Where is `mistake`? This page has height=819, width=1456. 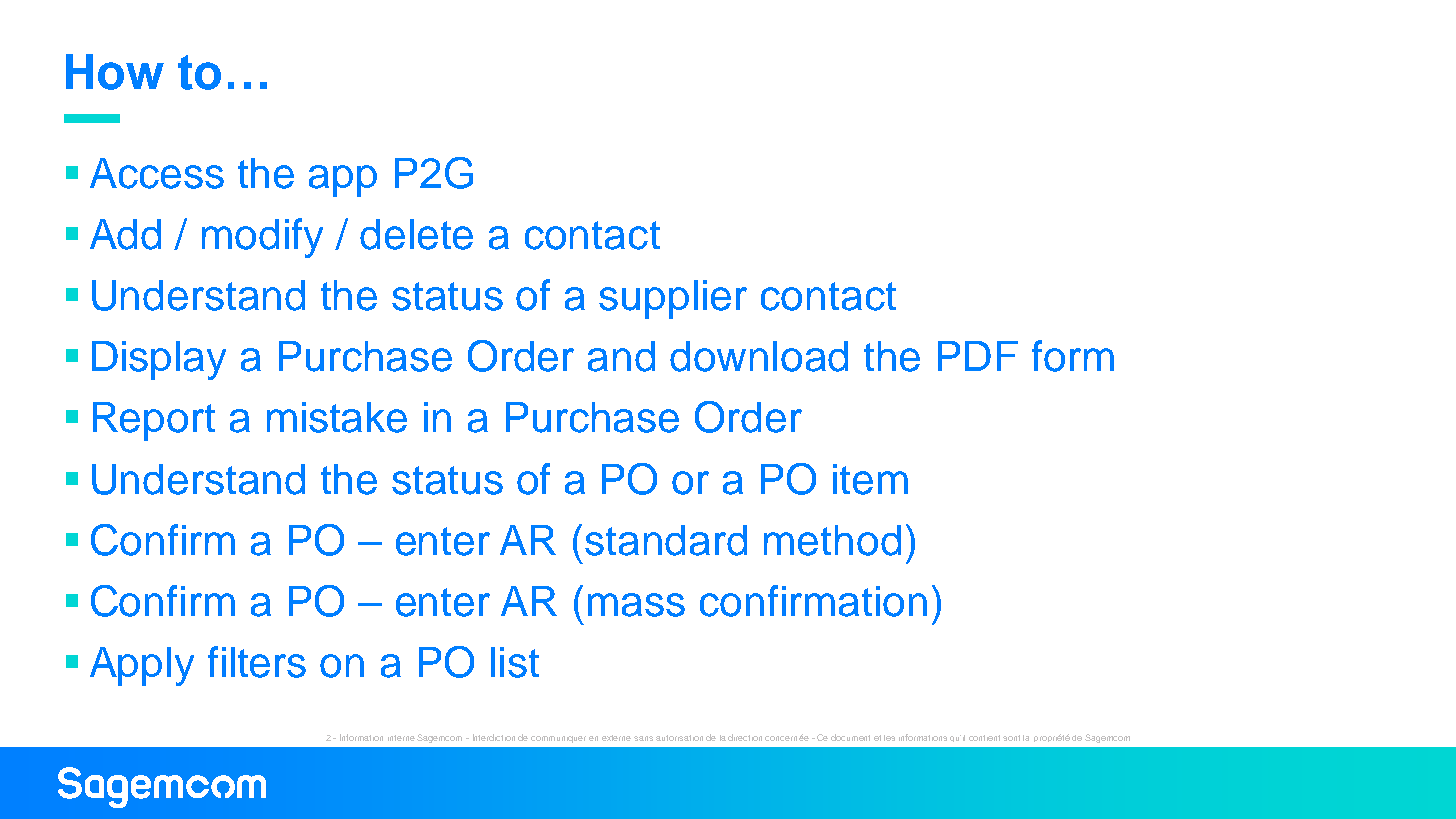 mistake is located at coordinates (337, 417).
